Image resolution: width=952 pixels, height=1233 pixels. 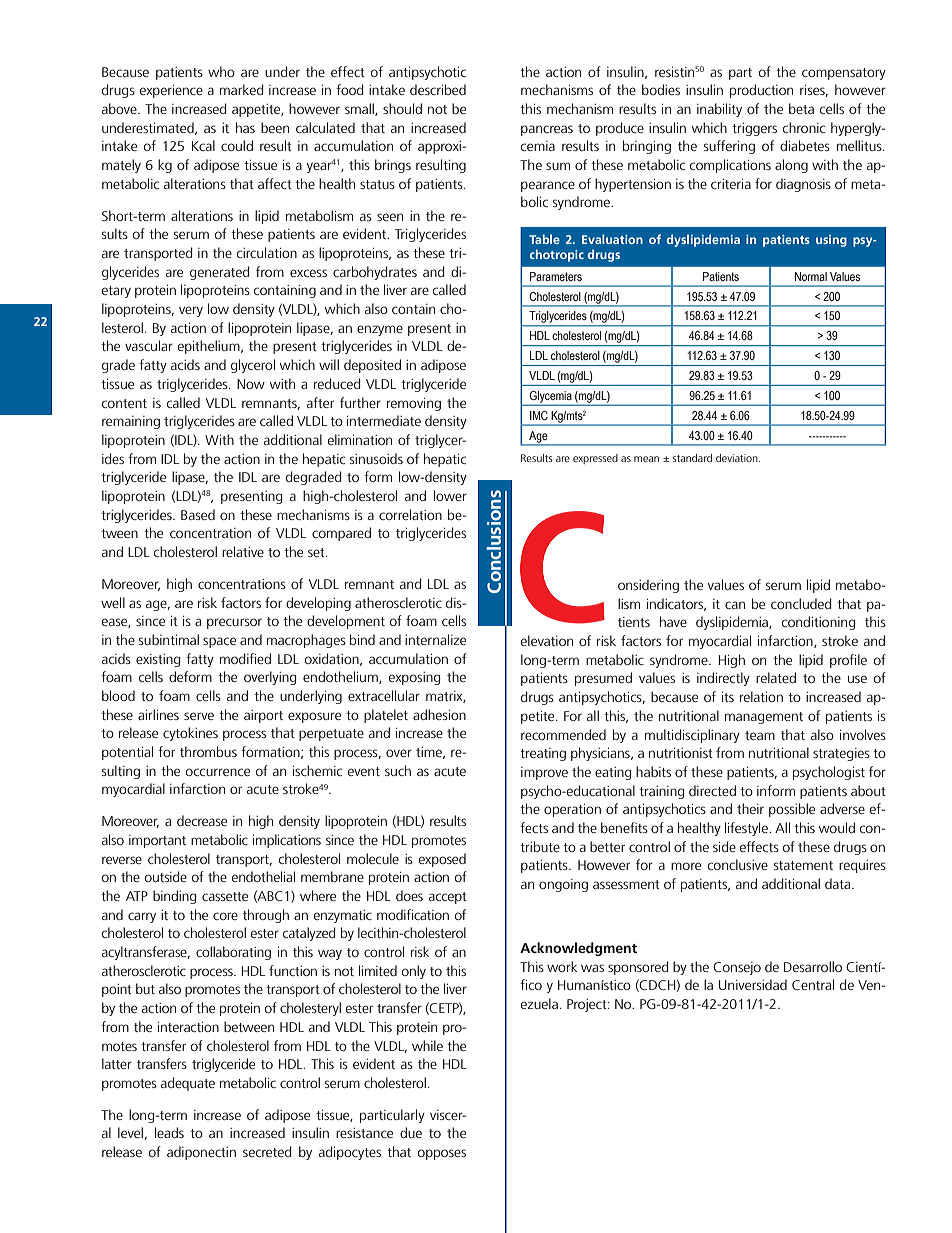 I want to click on production, so click(x=761, y=91).
